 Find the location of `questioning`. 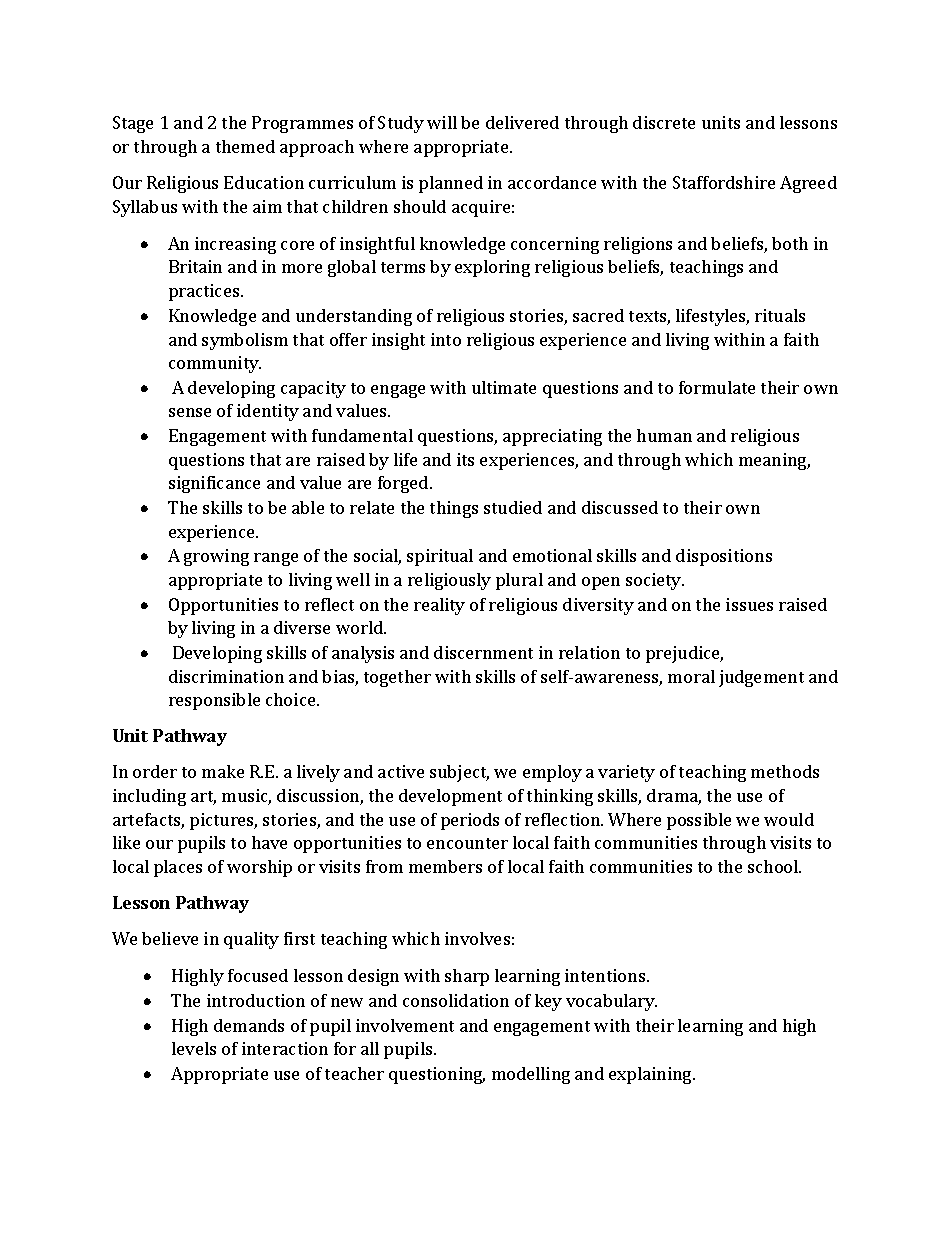

questioning is located at coordinates (437, 1075).
